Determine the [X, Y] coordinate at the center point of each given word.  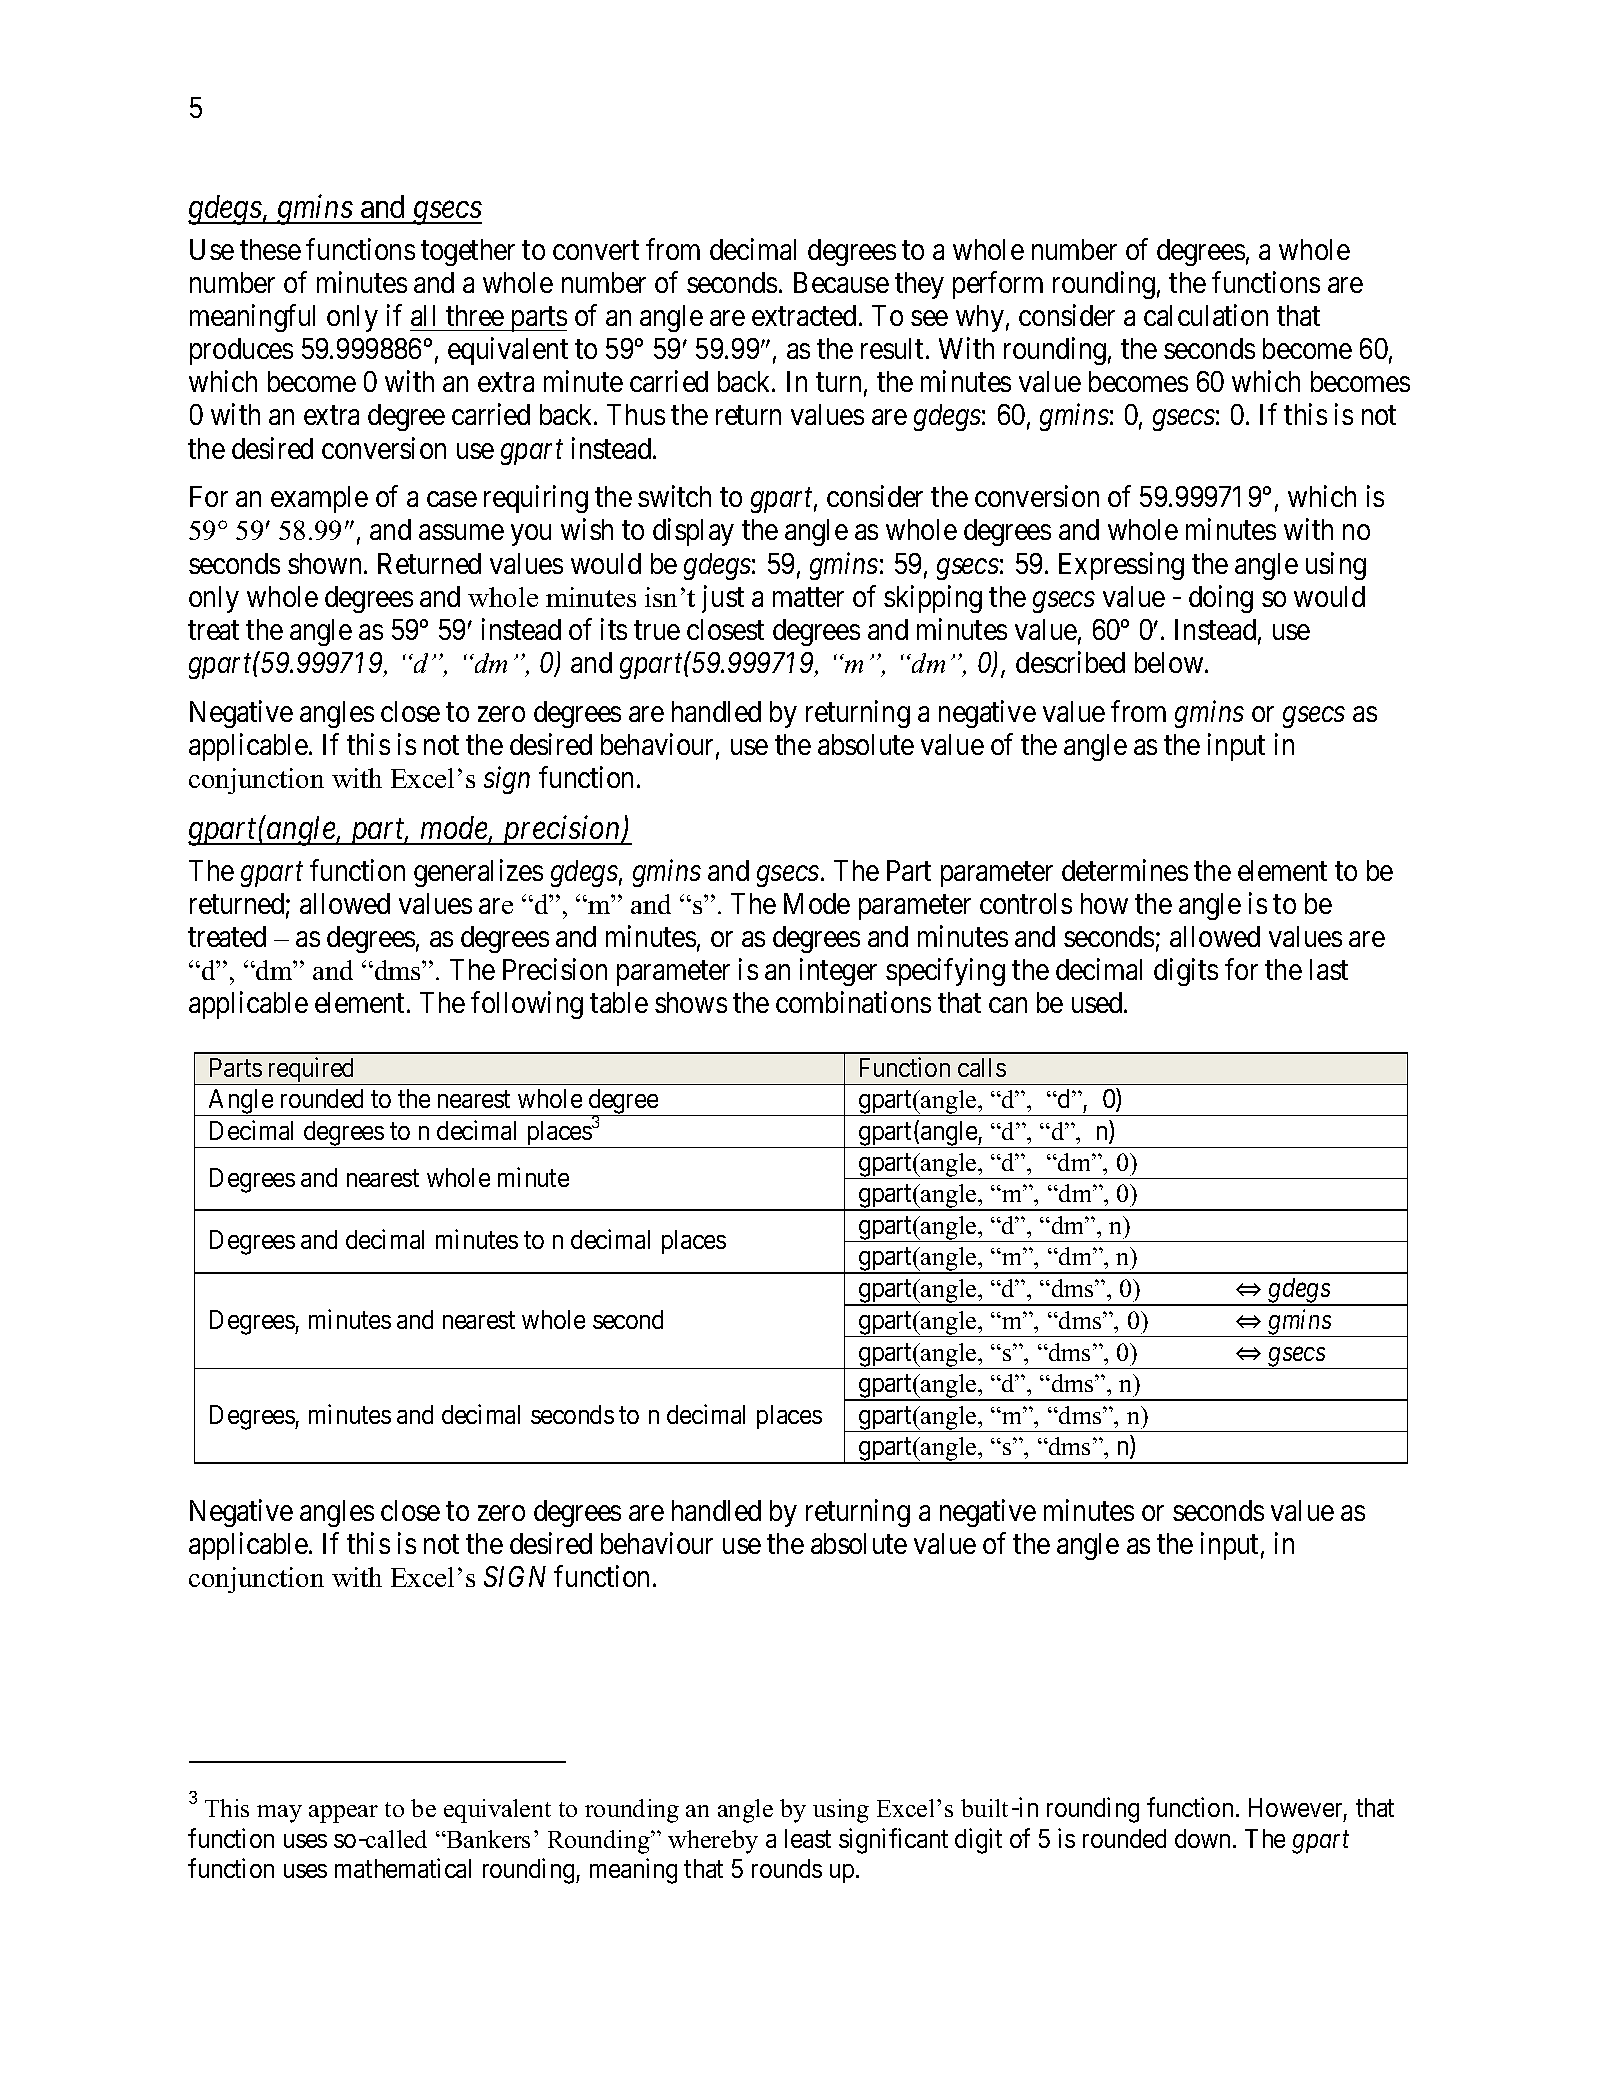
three [475, 315]
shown [326, 563]
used [1098, 1002]
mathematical [403, 1868]
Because [841, 282]
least [808, 1838]
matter [808, 597]
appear [343, 1814]
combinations [853, 1002]
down [1204, 1838]
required [311, 1071]
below [1170, 662]
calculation [1206, 315]
